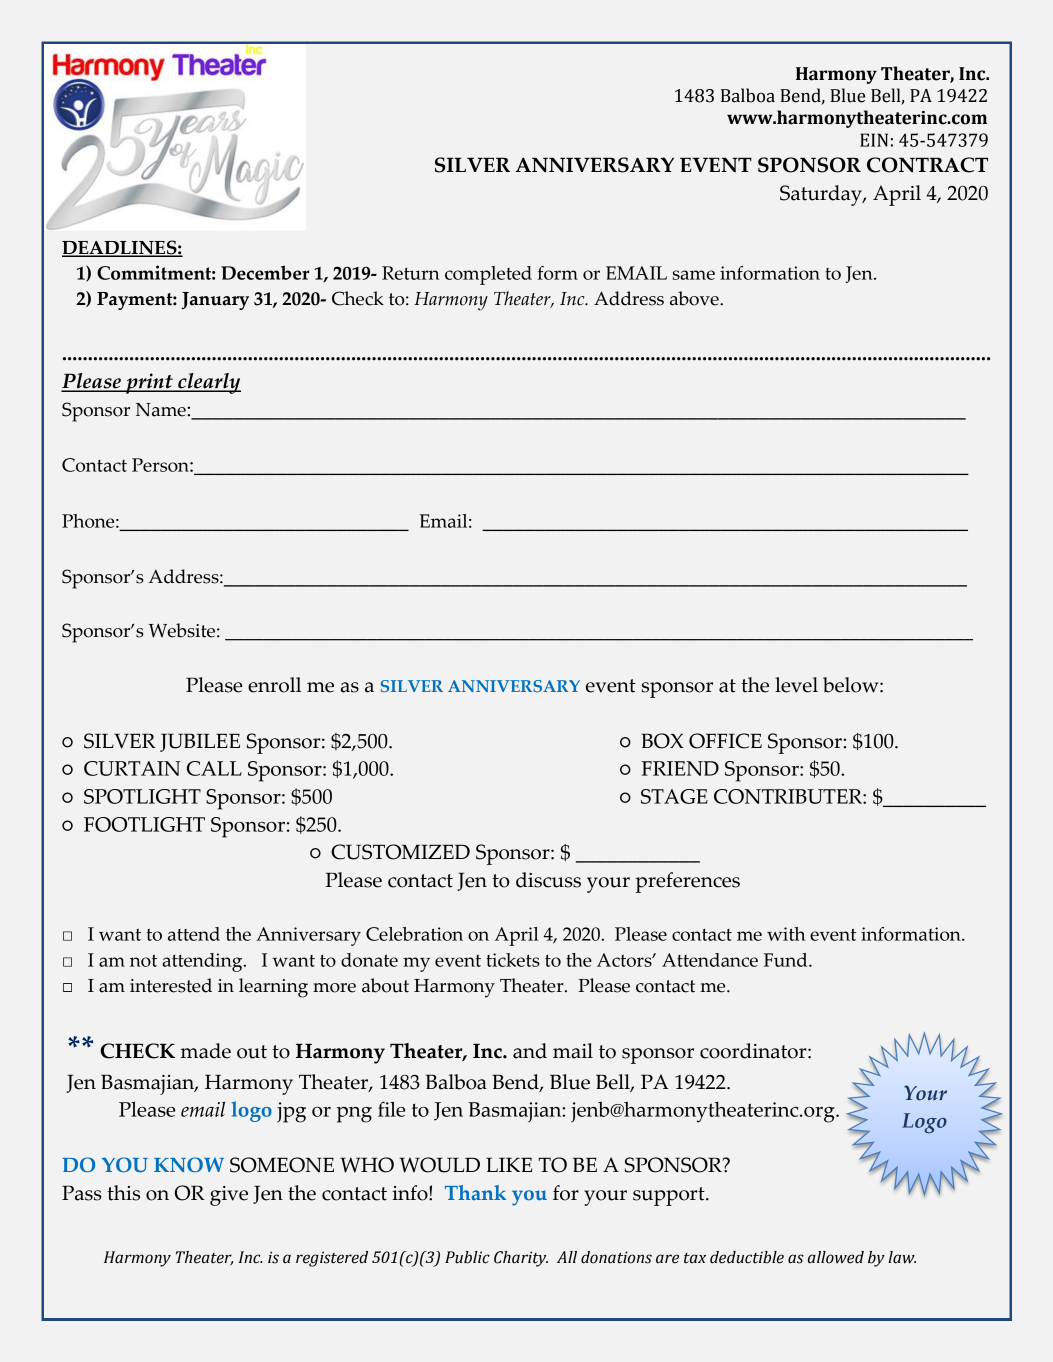 The image size is (1053, 1362). Describe the element at coordinates (265, 272) in the screenshot. I see `December` at that location.
